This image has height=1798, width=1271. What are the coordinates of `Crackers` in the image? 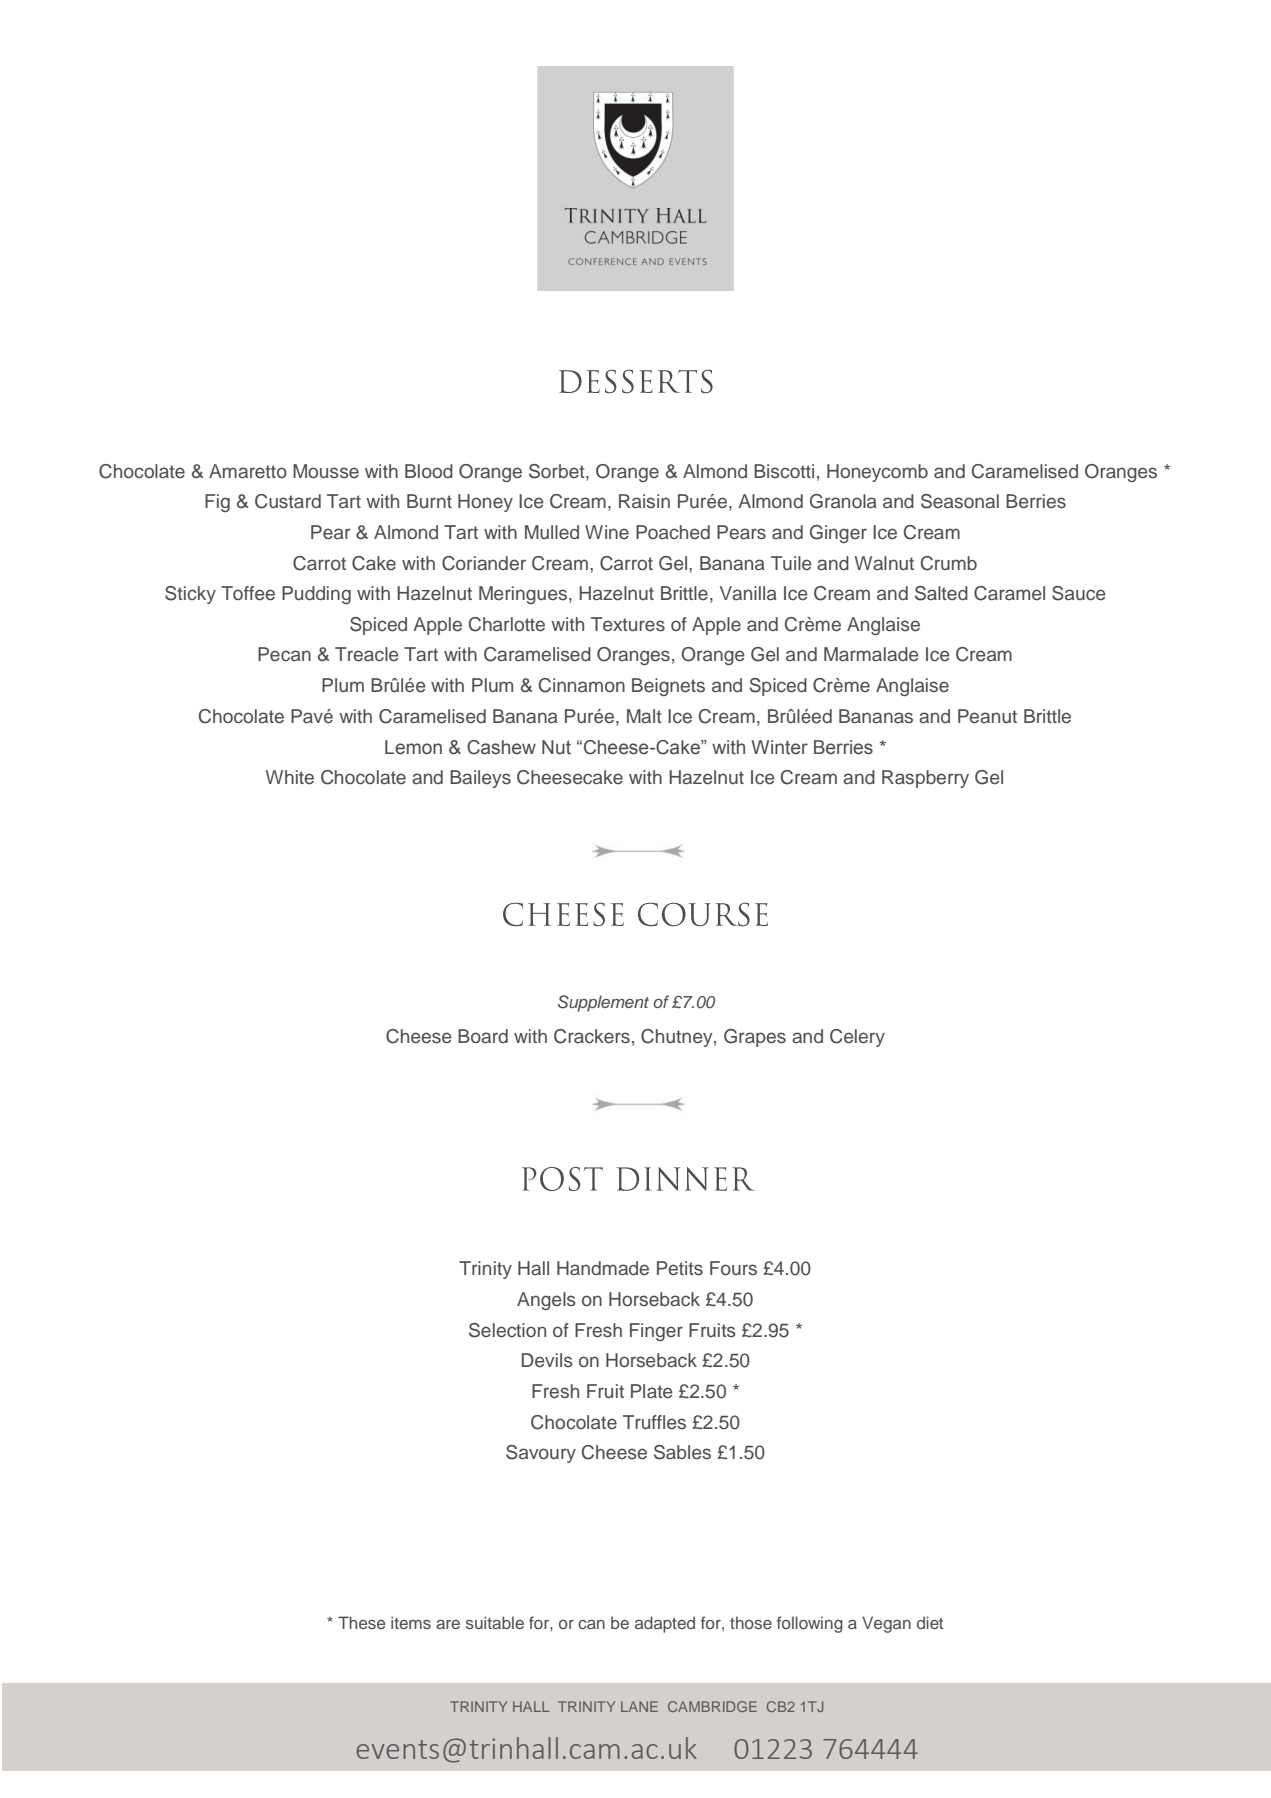 It's located at (592, 1036).
